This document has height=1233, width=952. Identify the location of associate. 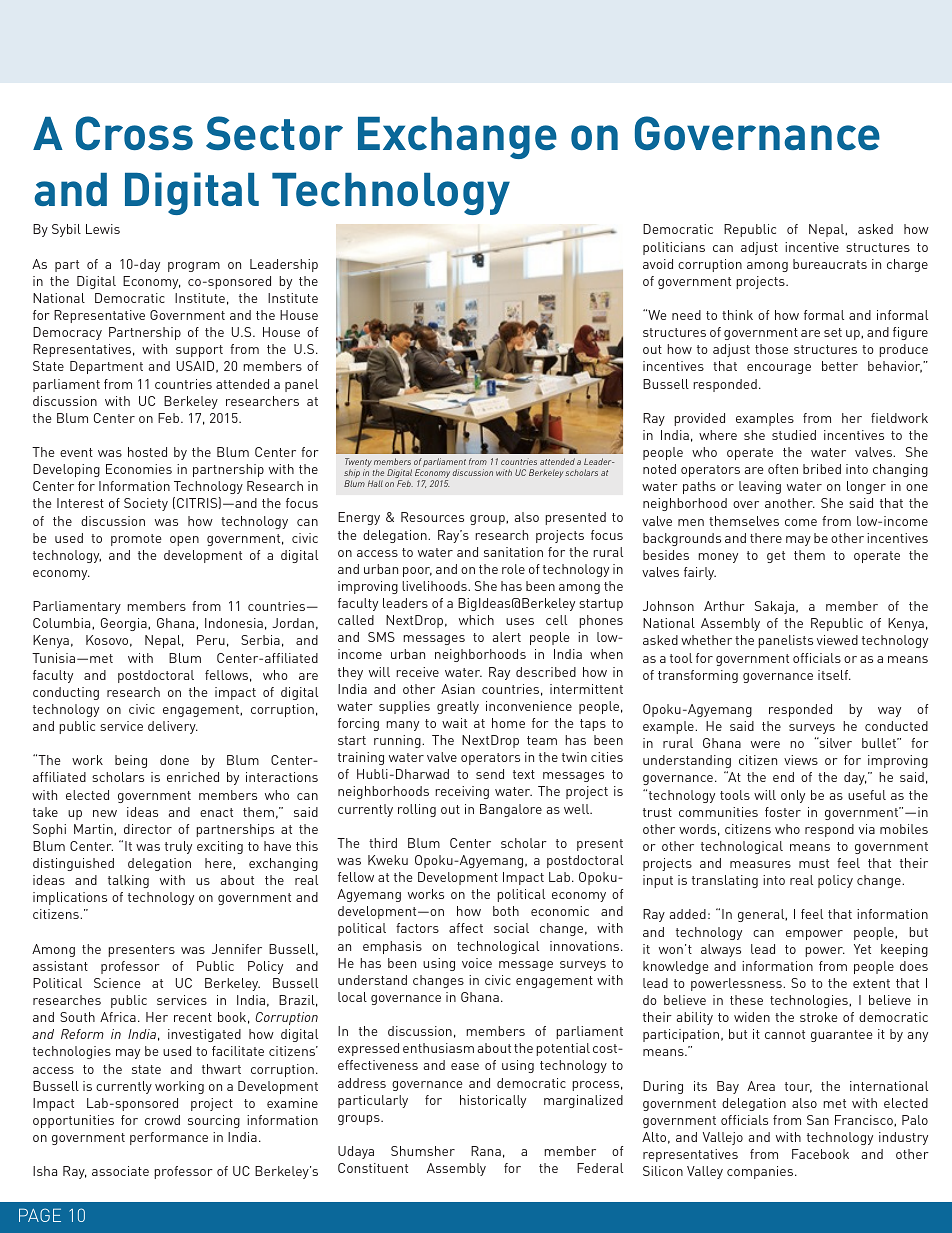
(120, 1171).
